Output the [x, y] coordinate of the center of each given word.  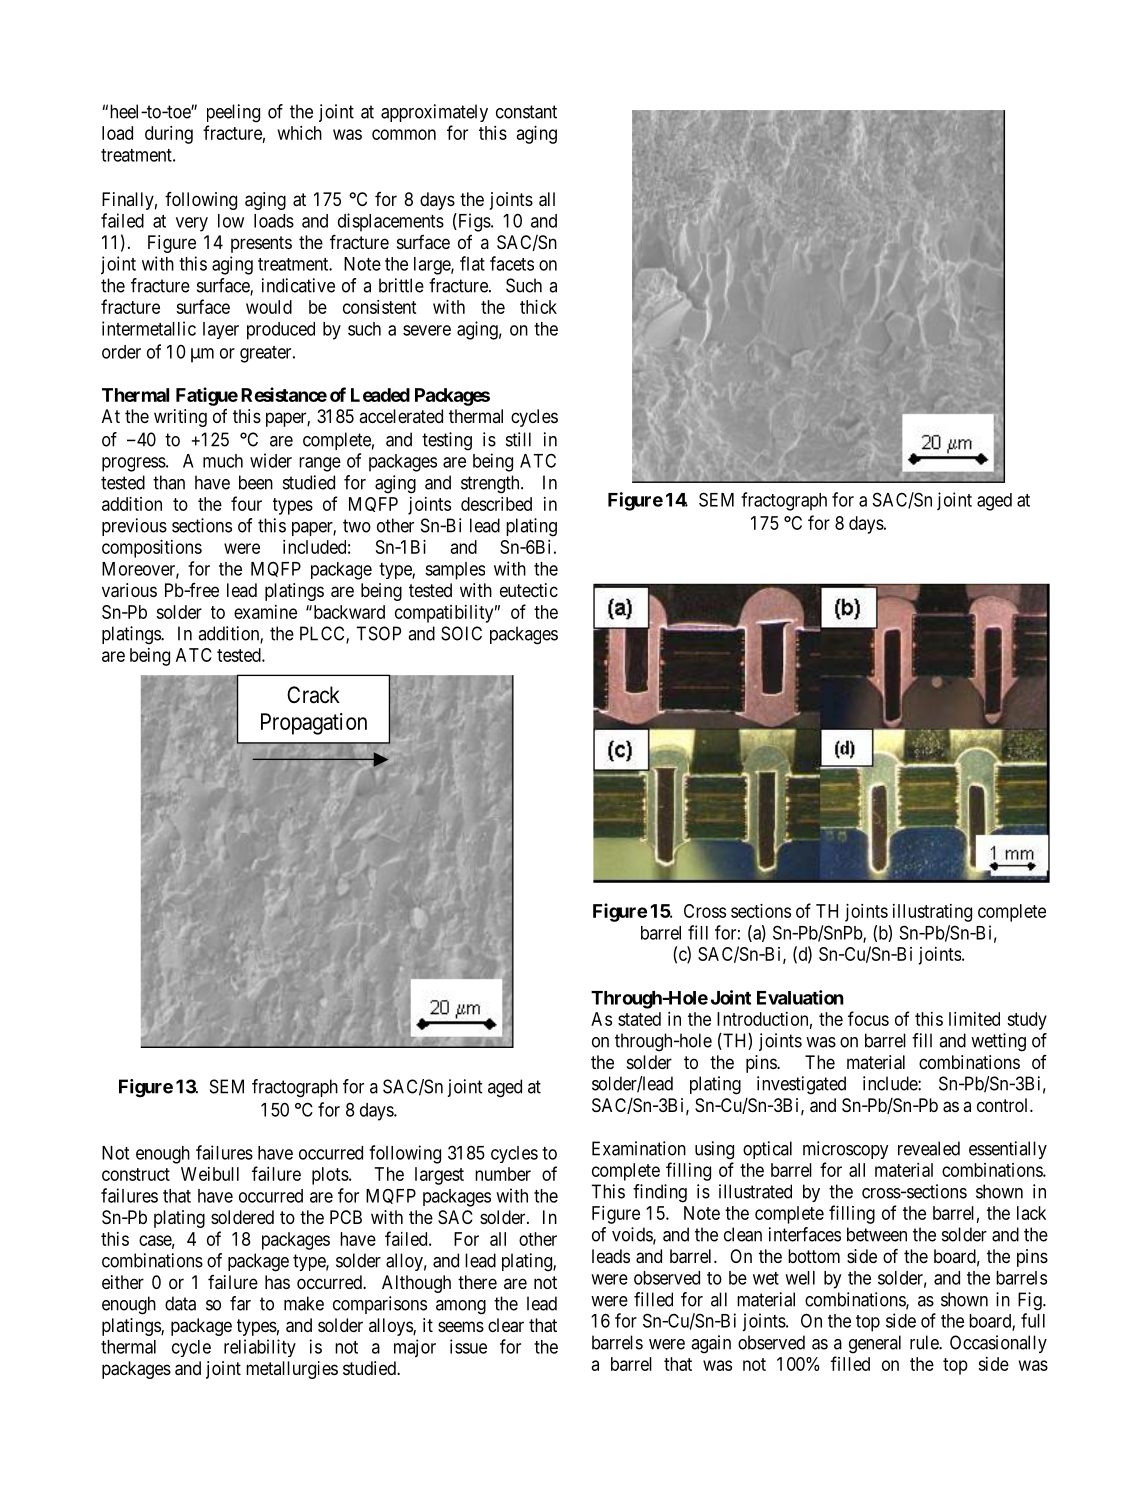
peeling [233, 113]
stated [639, 1019]
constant [526, 112]
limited [974, 1019]
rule [925, 1342]
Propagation [314, 724]
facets [512, 263]
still [518, 439]
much [223, 461]
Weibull [210, 1174]
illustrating [932, 913]
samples [455, 571]
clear [506, 1325]
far [240, 1303]
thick [538, 307]
